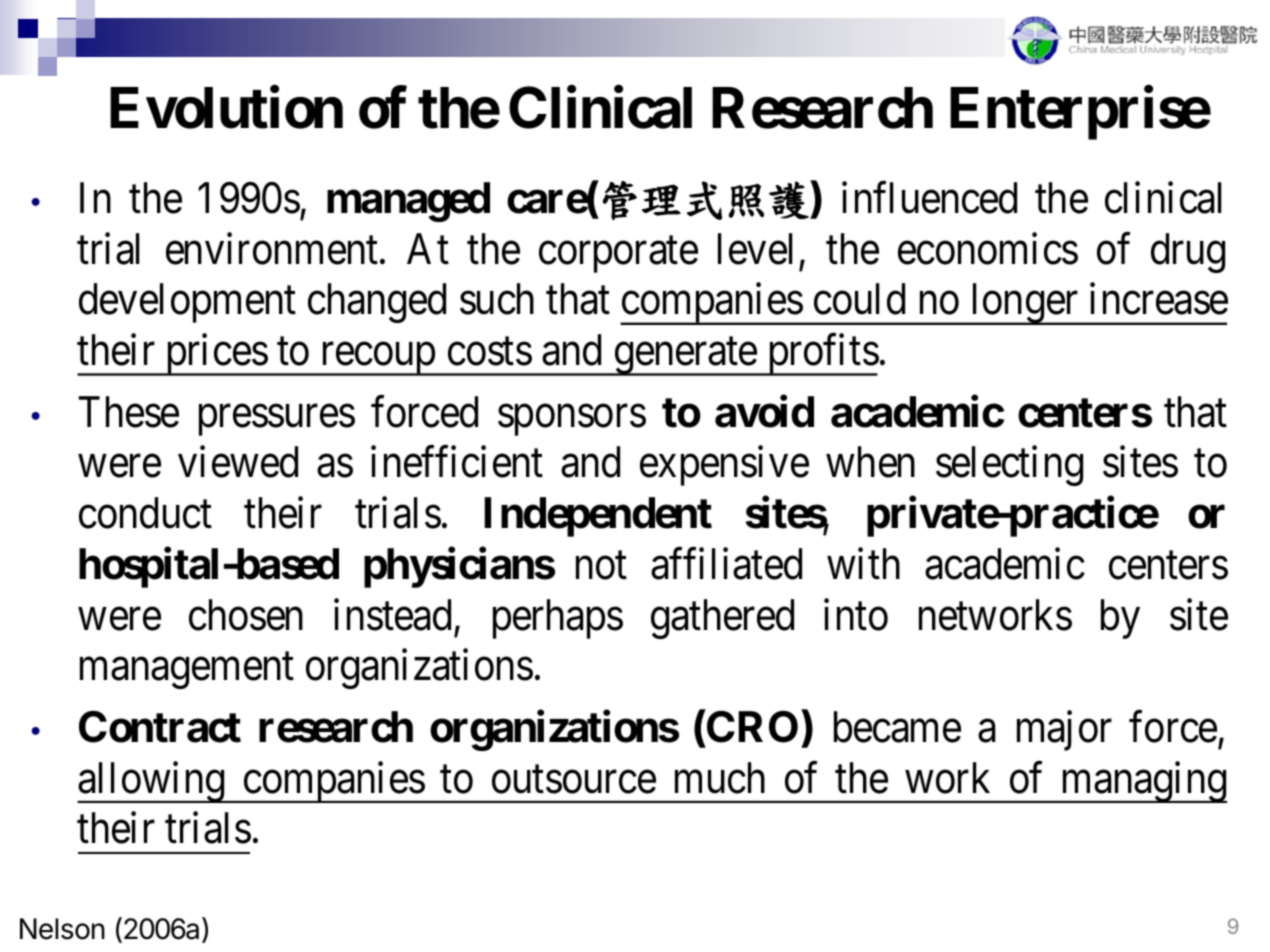 This document has height=952, width=1270. I want to click on selecting, so click(1009, 466).
